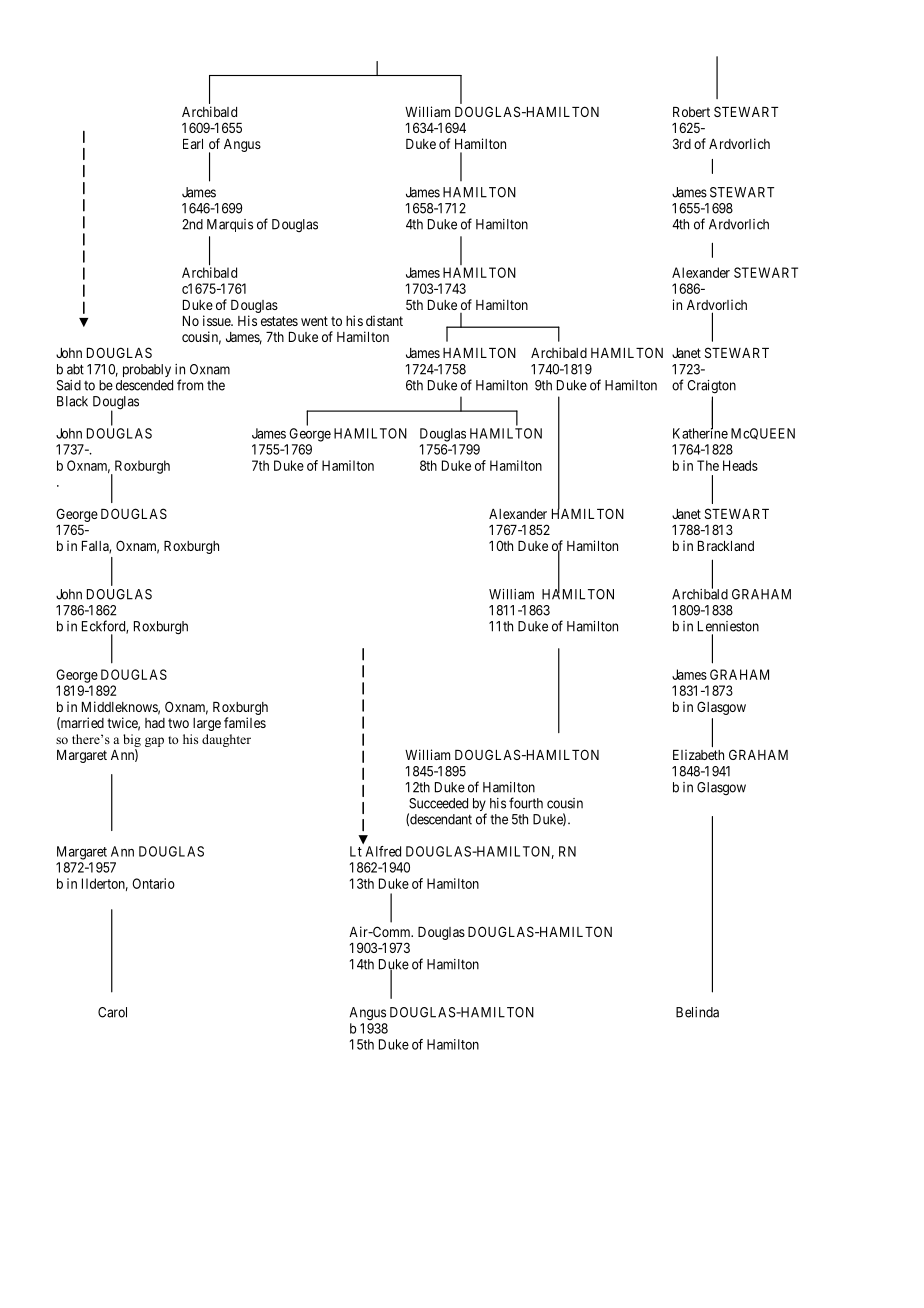 The height and width of the image is (1308, 924). Describe the element at coordinates (384, 320) in the image. I see `distant` at that location.
